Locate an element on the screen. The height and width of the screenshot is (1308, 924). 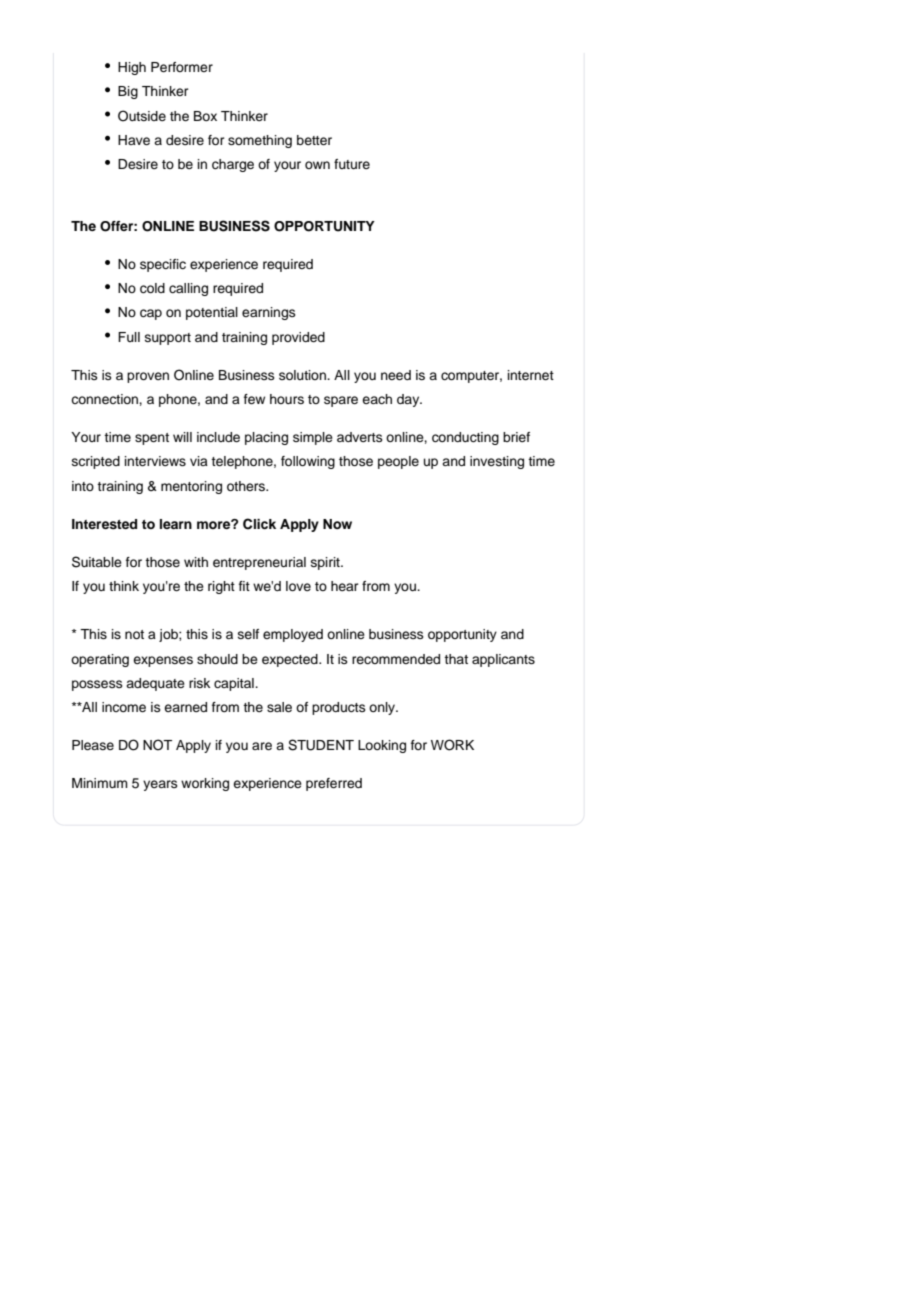
years is located at coordinates (160, 785).
